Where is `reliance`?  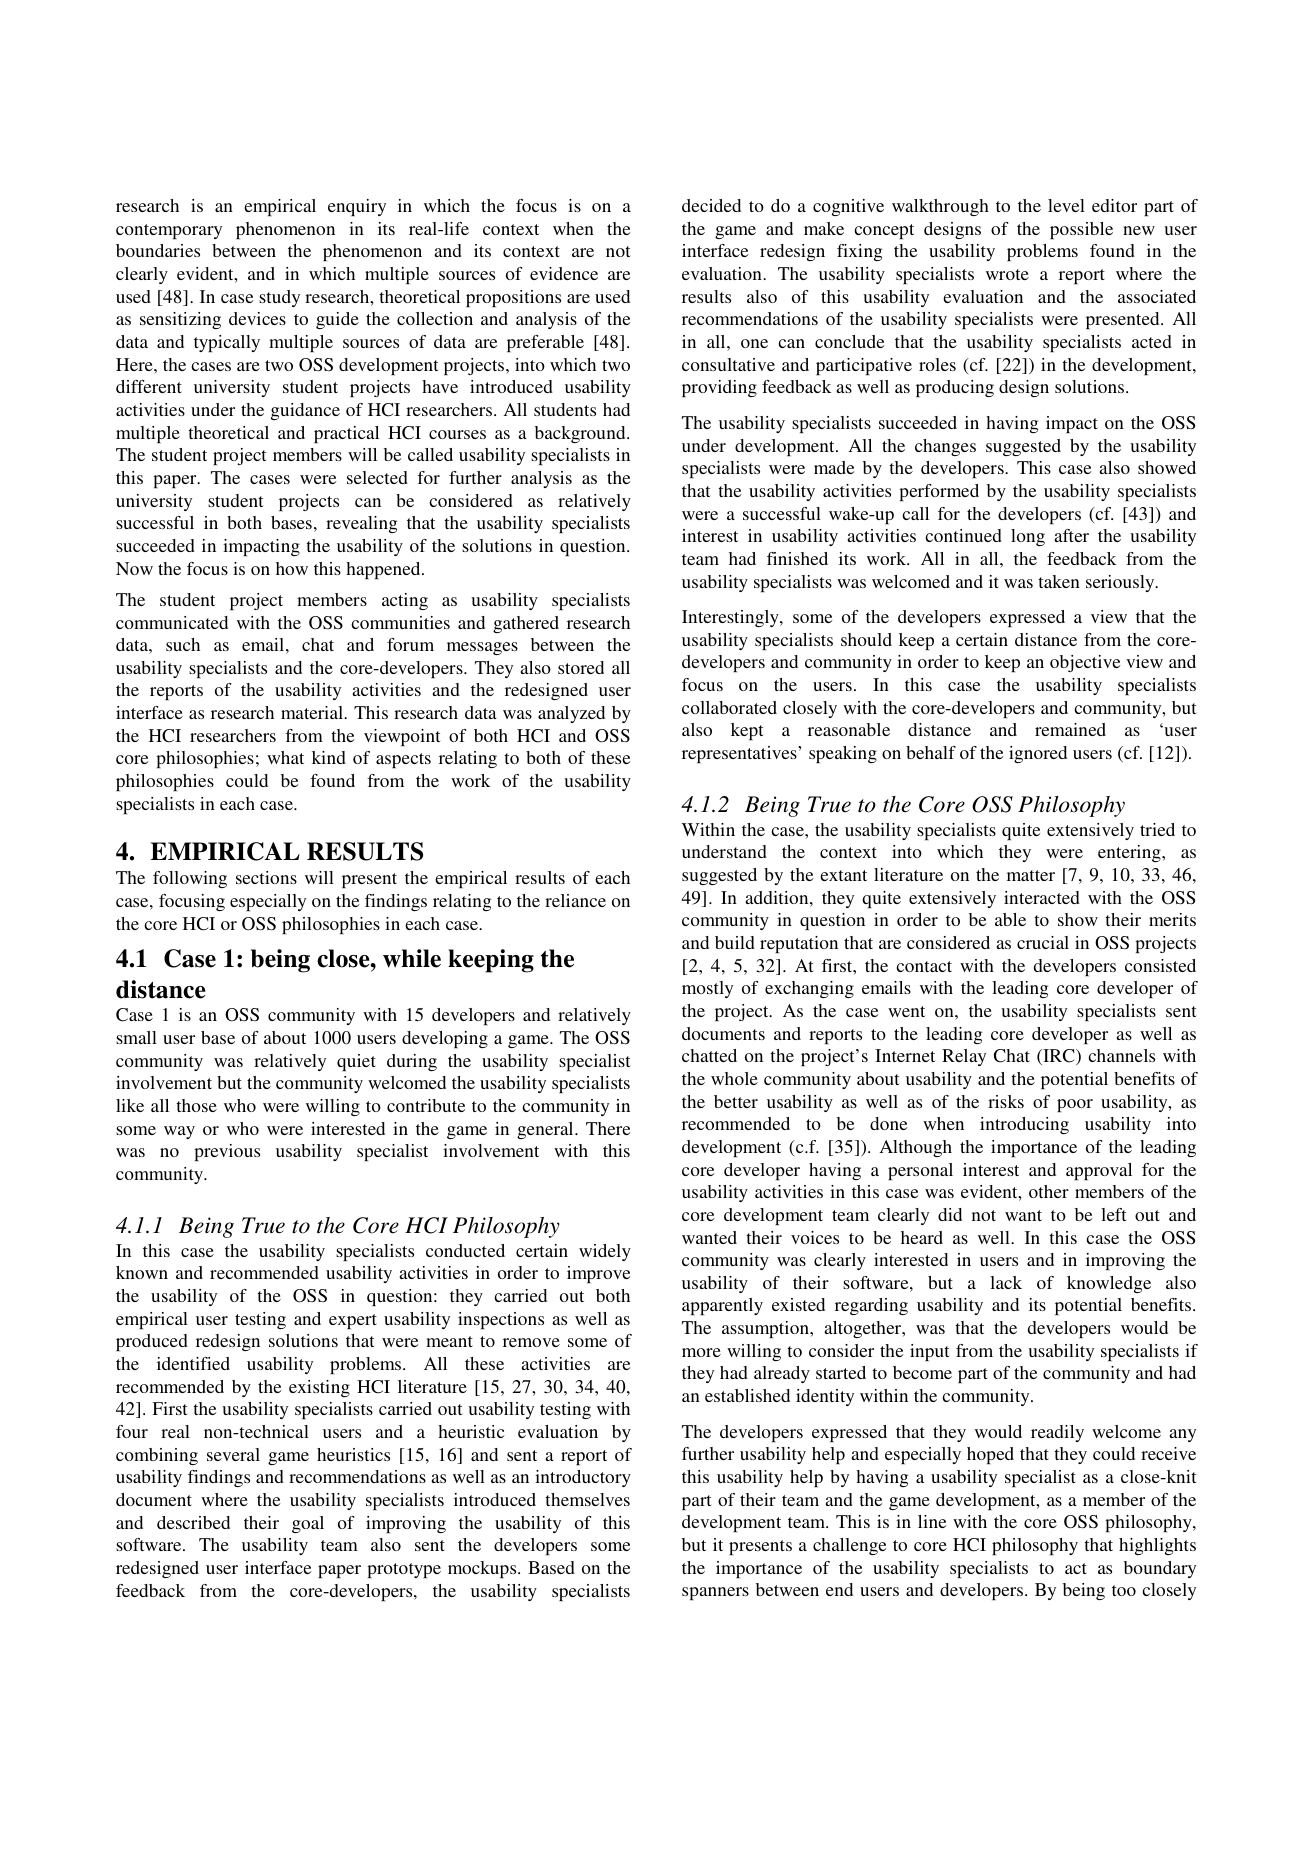 reliance is located at coordinates (575, 900).
